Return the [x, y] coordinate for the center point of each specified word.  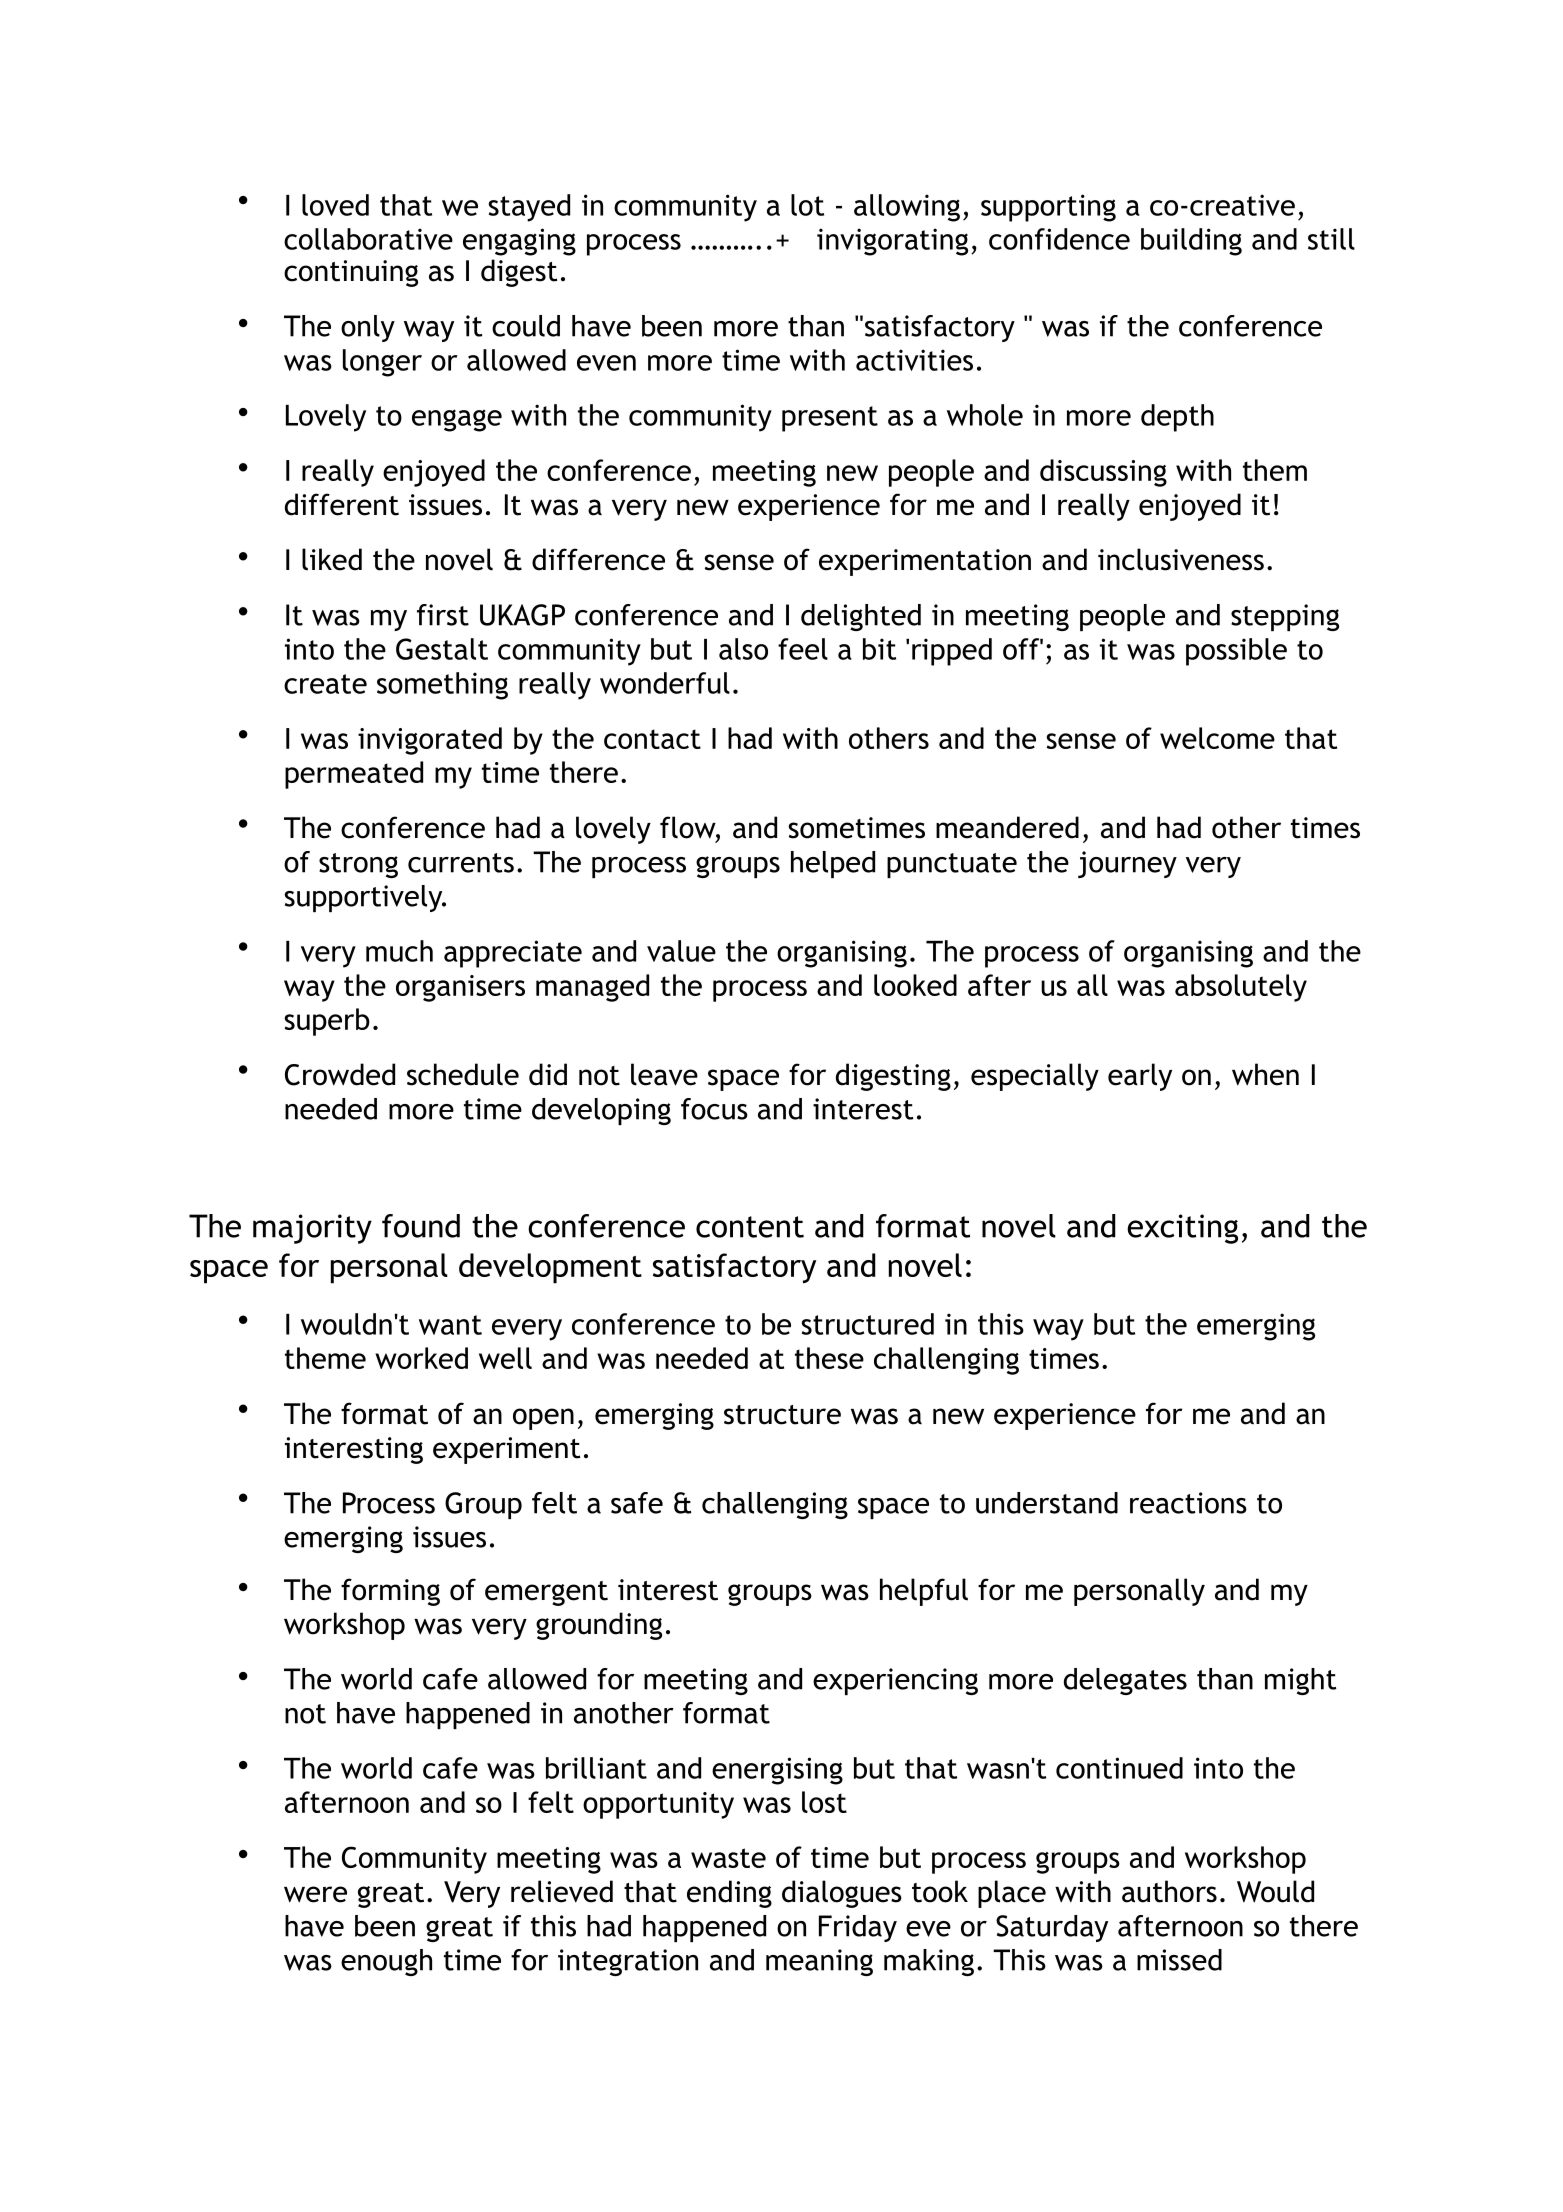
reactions [1188, 1503]
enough [386, 1962]
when [1265, 1074]
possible [1236, 652]
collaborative [368, 239]
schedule [463, 1074]
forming [390, 1592]
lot [807, 205]
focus [714, 1109]
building [1191, 242]
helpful [924, 1592]
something [442, 686]
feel [803, 649]
